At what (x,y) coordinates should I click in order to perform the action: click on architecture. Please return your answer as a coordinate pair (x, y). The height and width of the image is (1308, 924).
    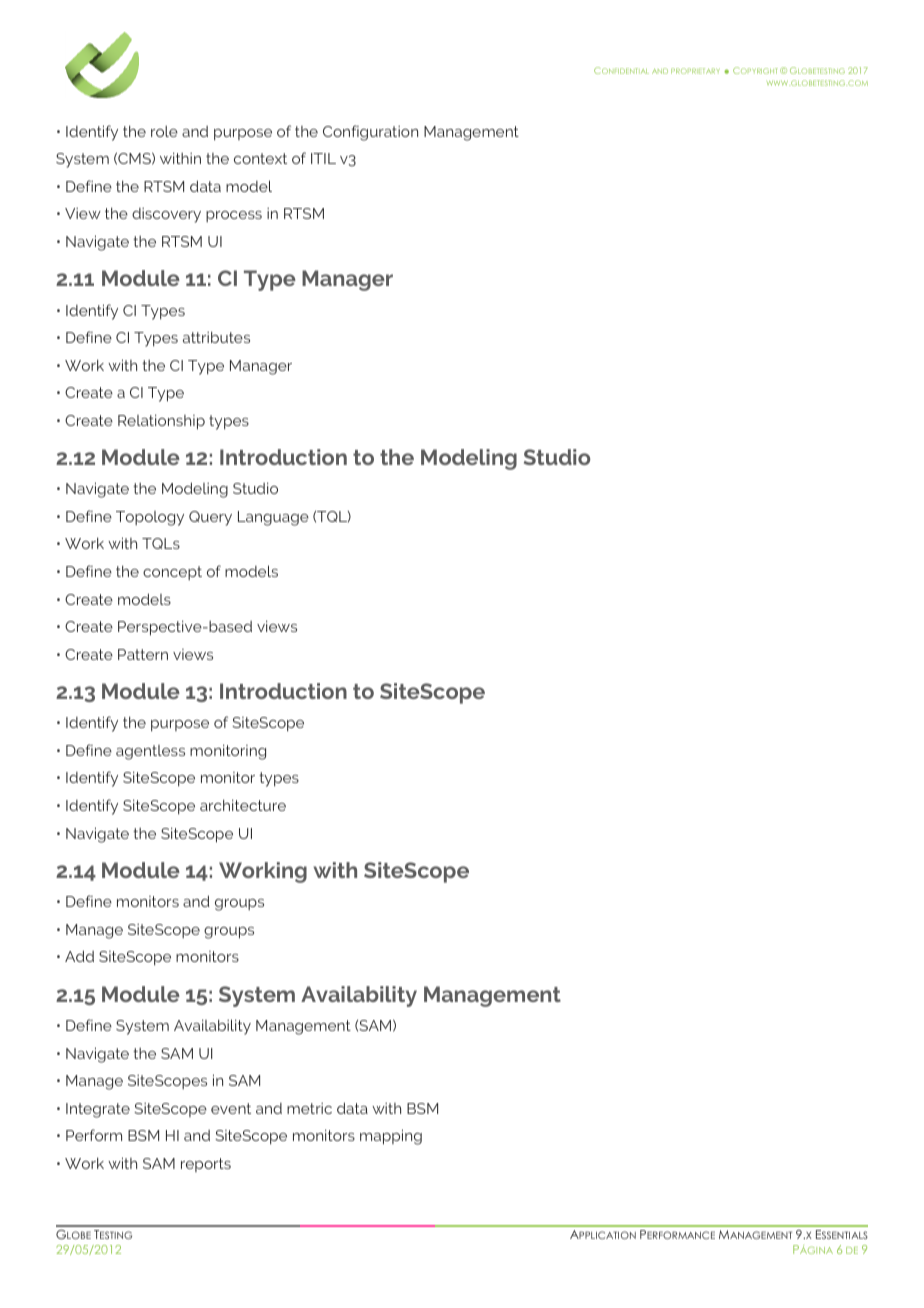
    Looking at the image, I should click on (243, 805).
